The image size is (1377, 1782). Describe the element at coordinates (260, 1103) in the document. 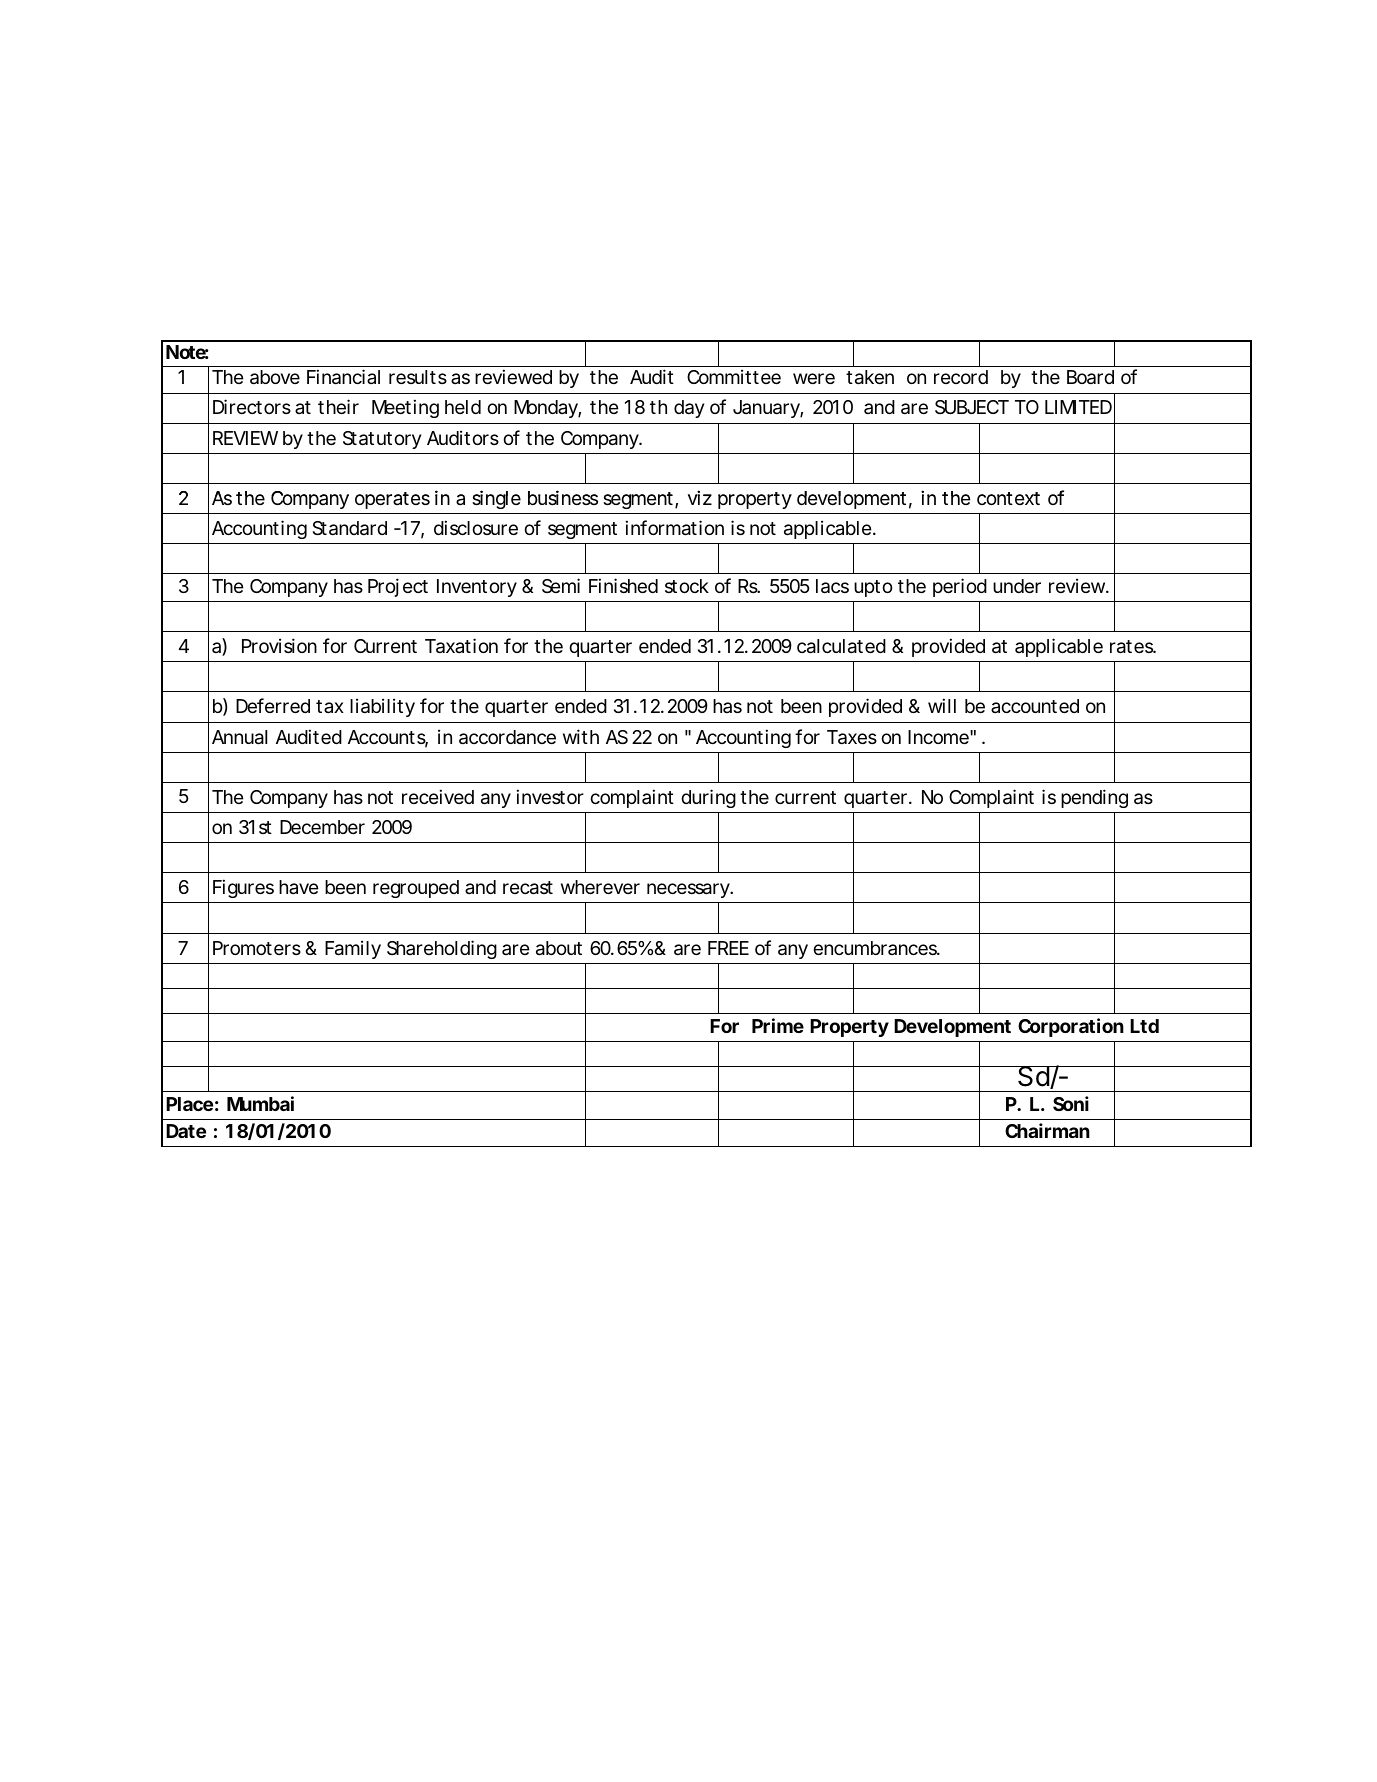

I see `Mumbai` at that location.
